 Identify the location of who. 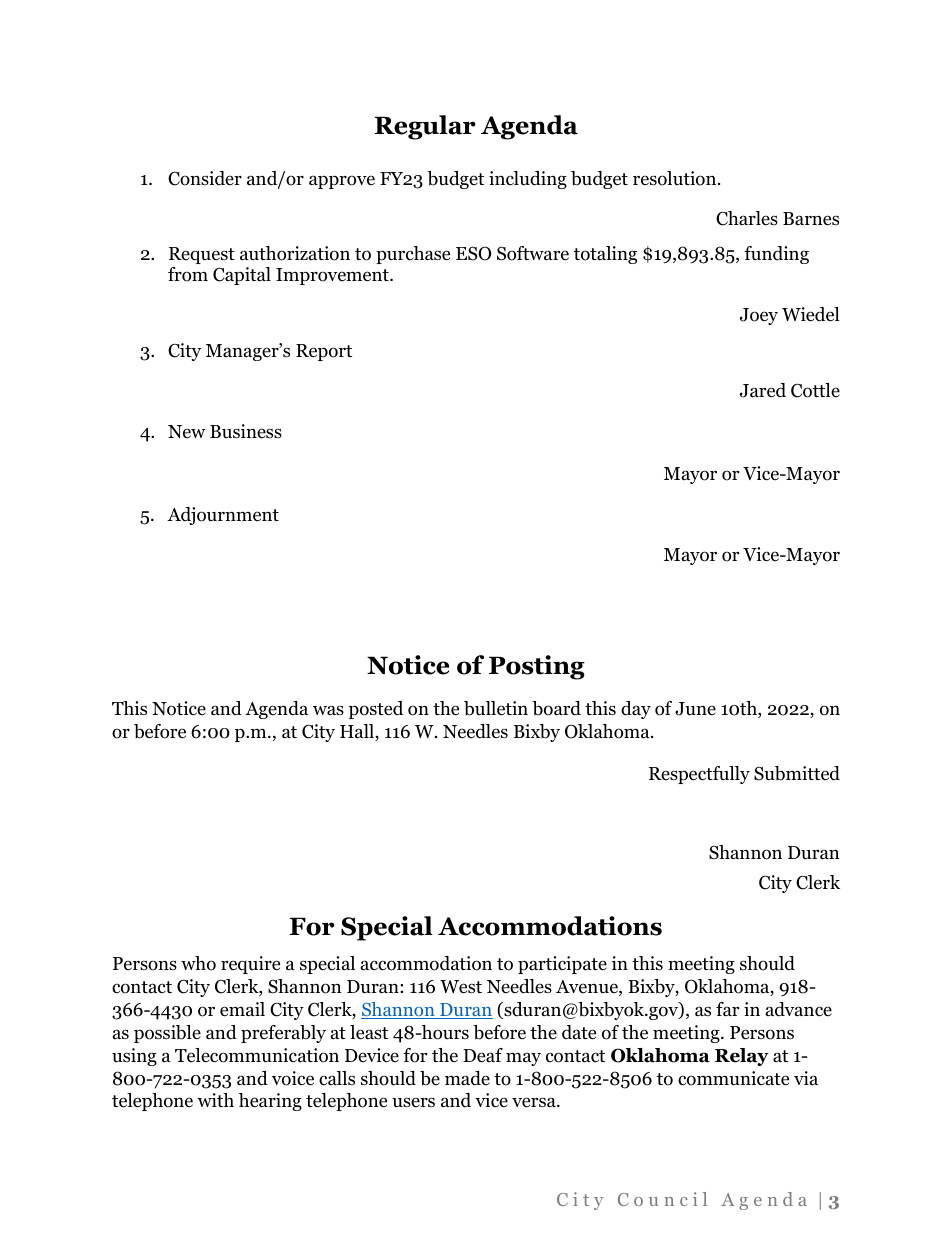
(198, 963).
